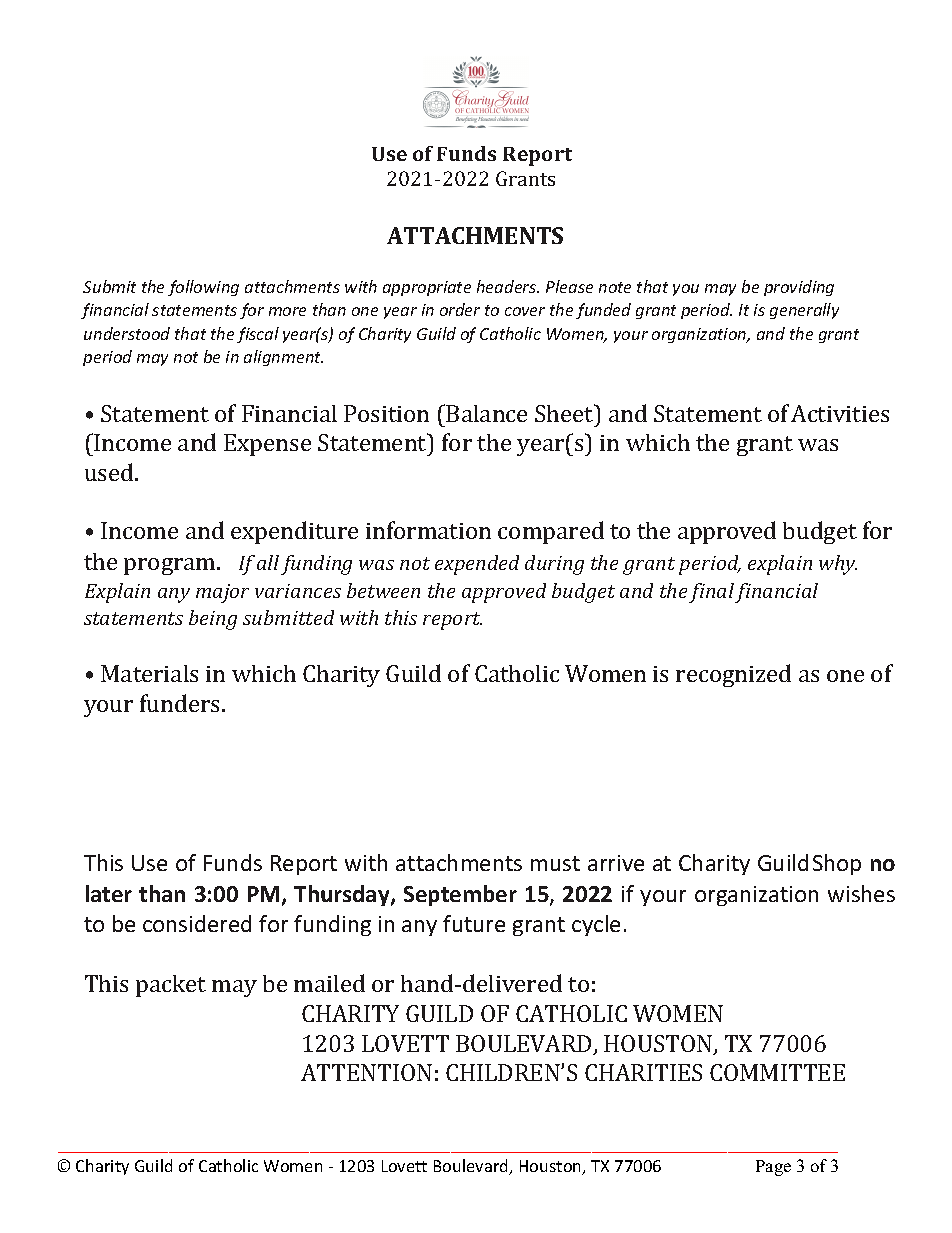 This page has height=1233, width=952. What do you see at coordinates (366, 1072) in the page?
I see `ATTENTION` at bounding box center [366, 1072].
